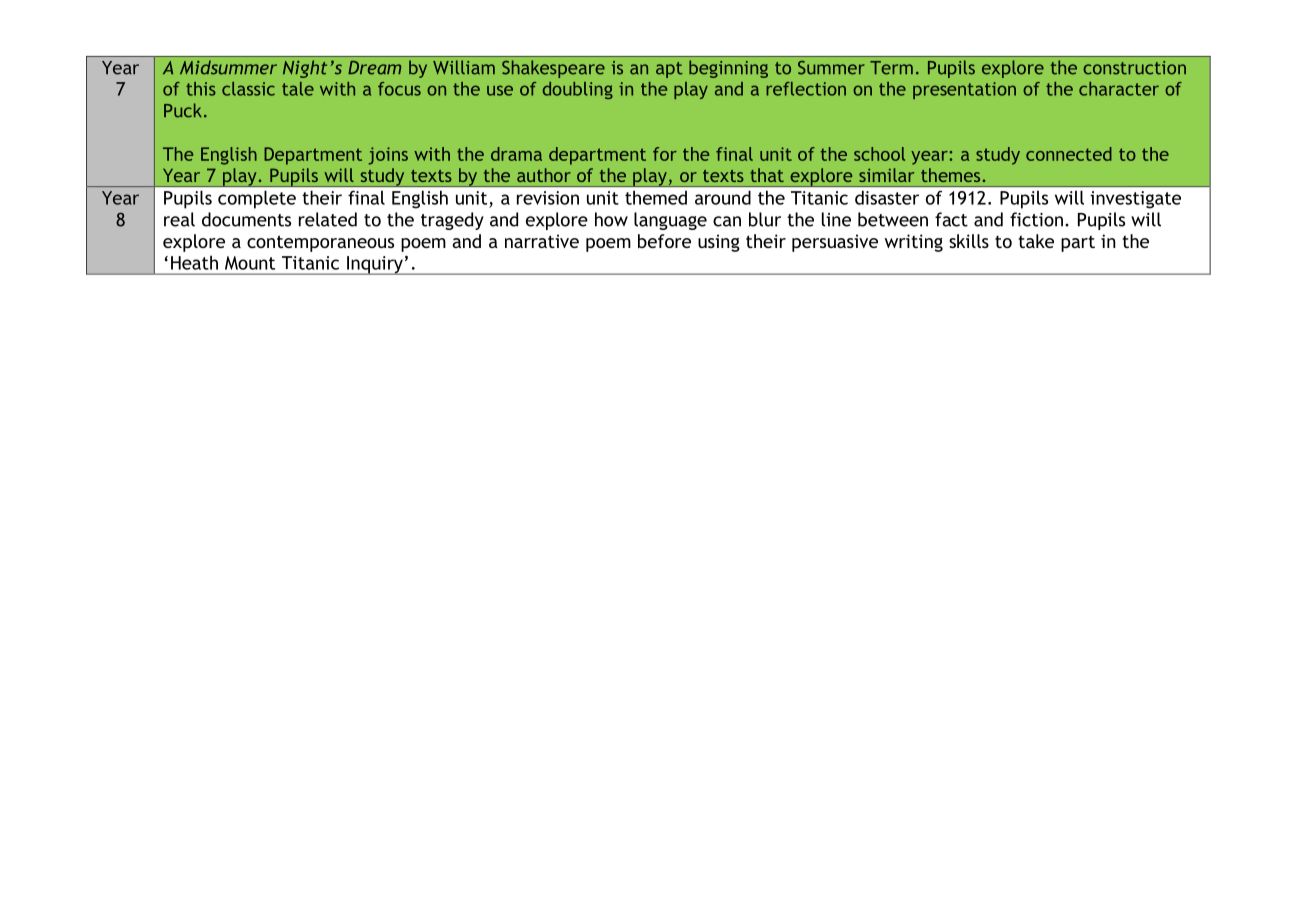  Describe the element at coordinates (719, 243) in the screenshot. I see `using` at that location.
